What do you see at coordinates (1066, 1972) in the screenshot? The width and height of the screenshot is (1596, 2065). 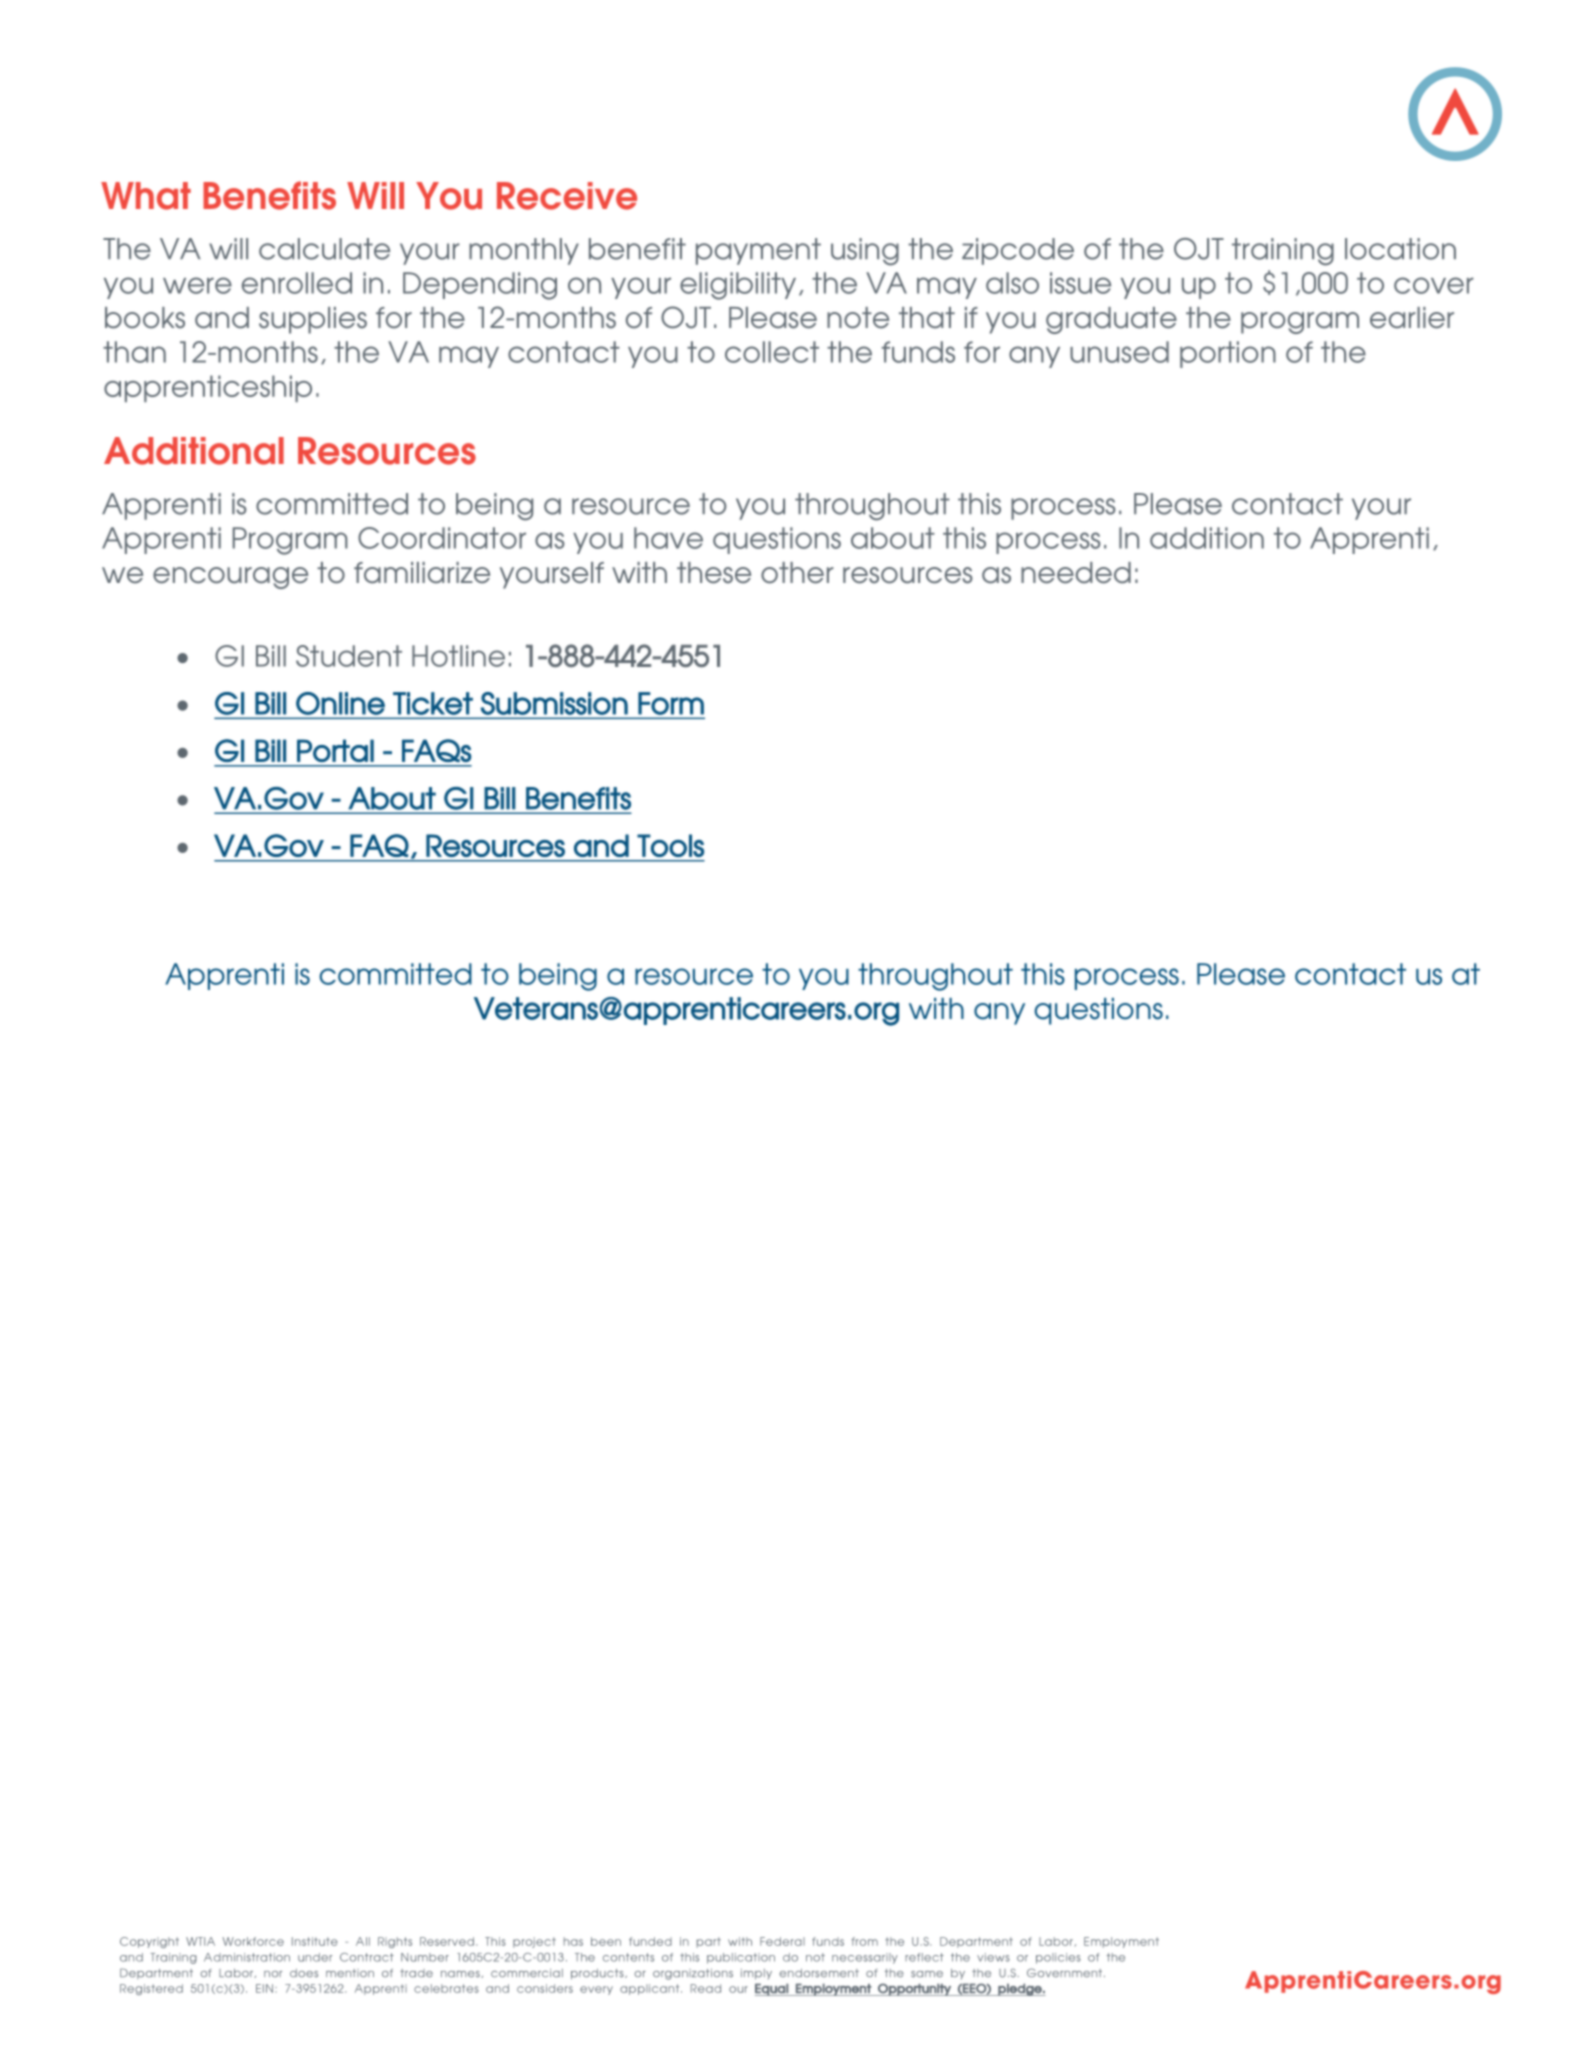 I see `Government` at bounding box center [1066, 1972].
